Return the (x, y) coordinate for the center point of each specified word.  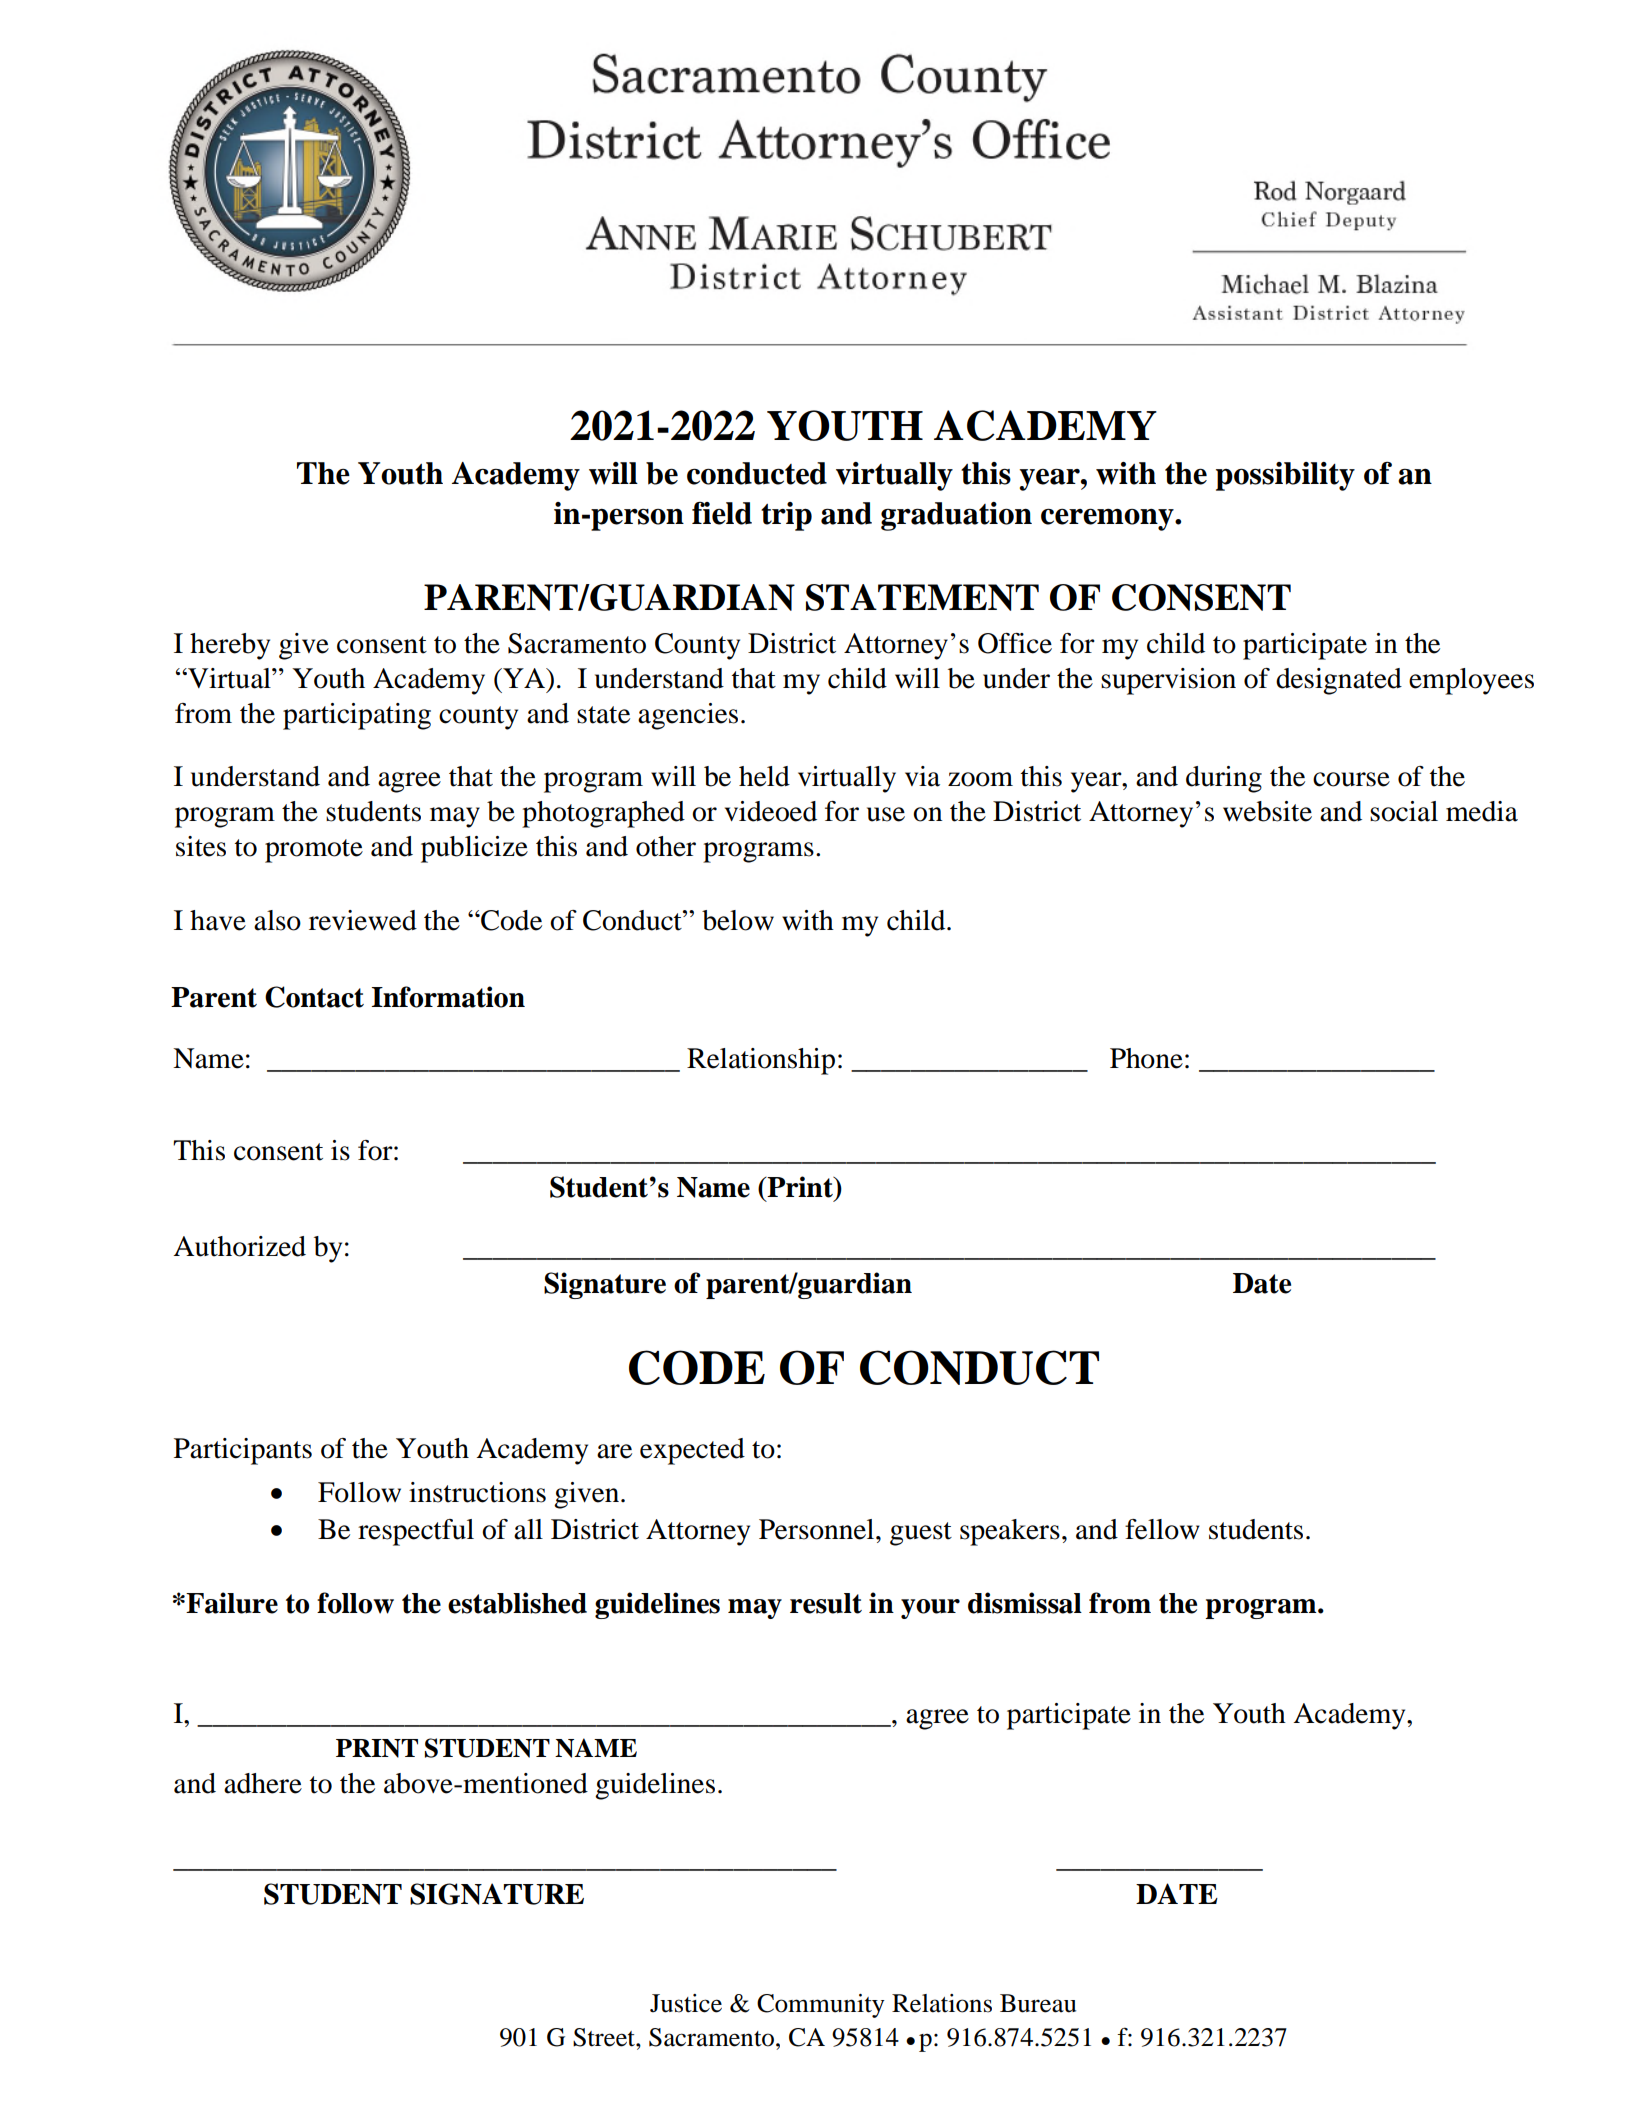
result (826, 1603)
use (886, 814)
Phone (1146, 1058)
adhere (263, 1783)
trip (786, 516)
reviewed (363, 920)
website (1267, 811)
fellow (1162, 1529)
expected (692, 1451)
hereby (230, 646)
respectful (416, 1532)
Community (821, 2006)
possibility (1285, 476)
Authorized (239, 1246)
